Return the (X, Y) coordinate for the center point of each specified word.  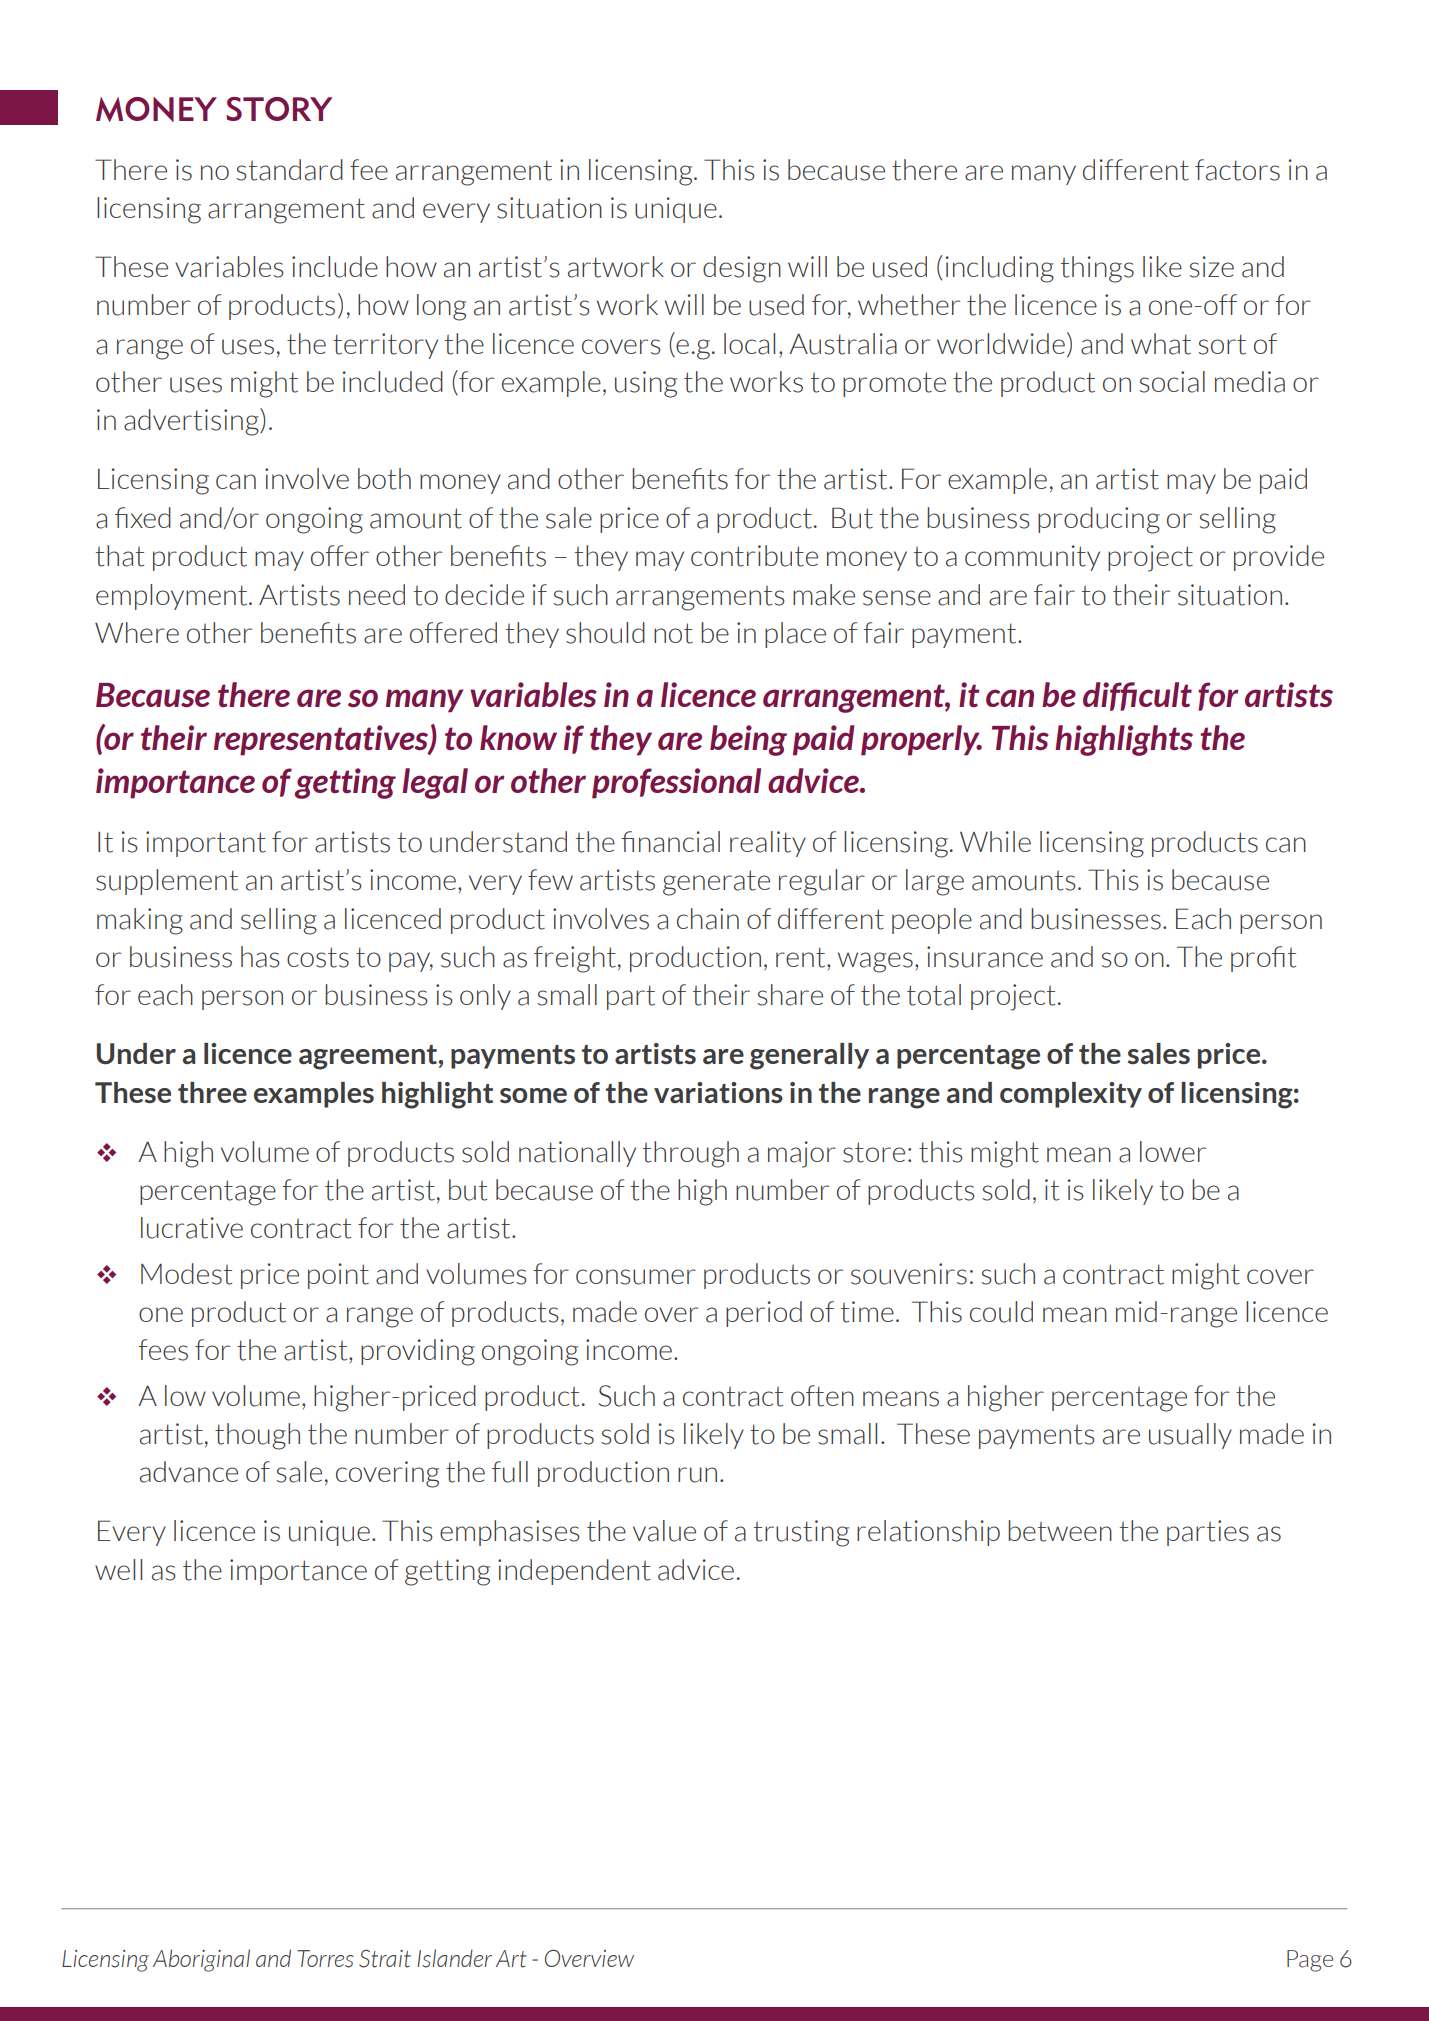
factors (1237, 170)
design (742, 269)
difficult (1137, 696)
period (764, 1314)
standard (290, 170)
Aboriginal (201, 1960)
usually (1190, 1436)
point (338, 1276)
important (206, 844)
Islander (454, 1958)
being (748, 740)
